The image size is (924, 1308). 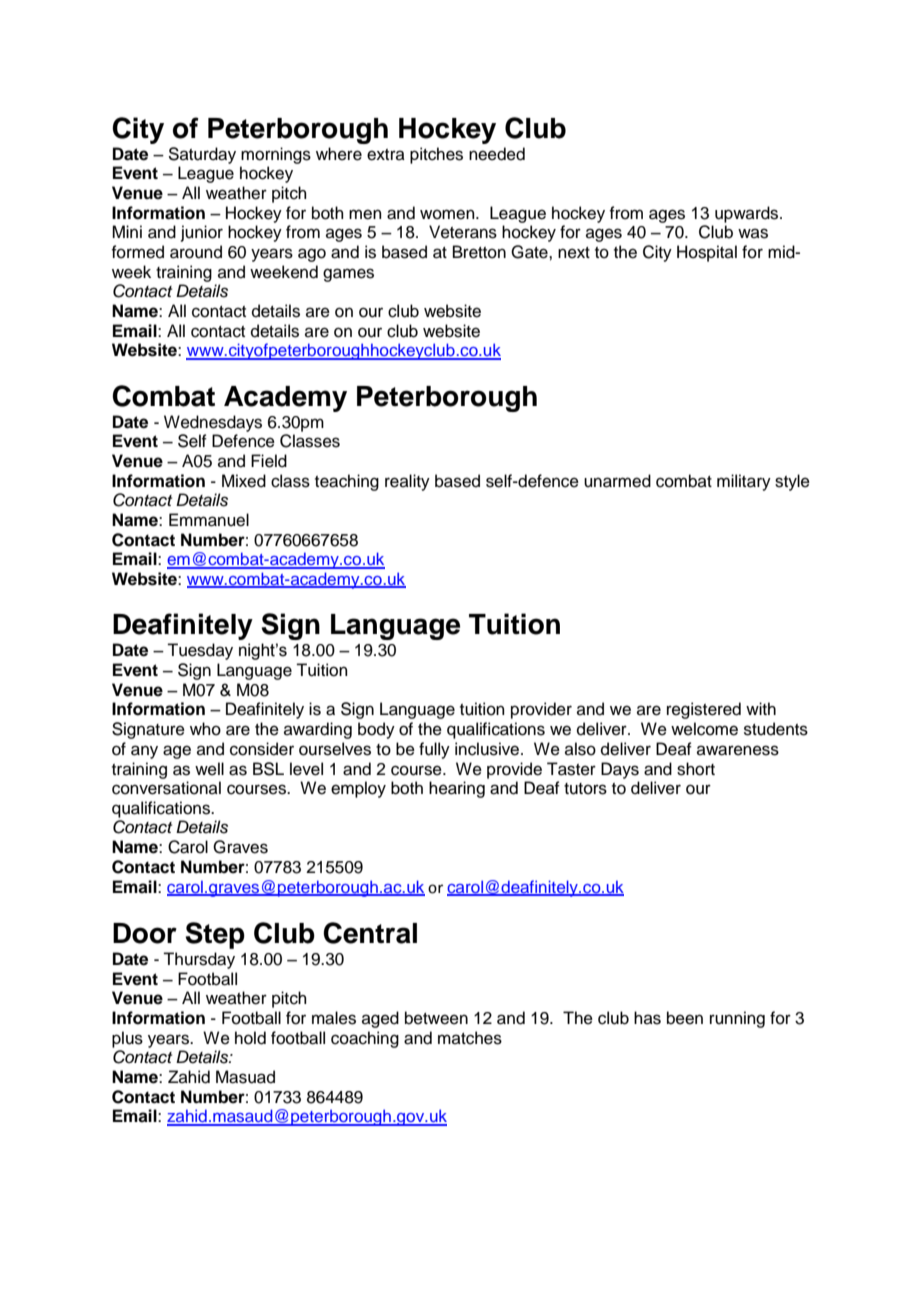 I want to click on reality, so click(x=407, y=482).
